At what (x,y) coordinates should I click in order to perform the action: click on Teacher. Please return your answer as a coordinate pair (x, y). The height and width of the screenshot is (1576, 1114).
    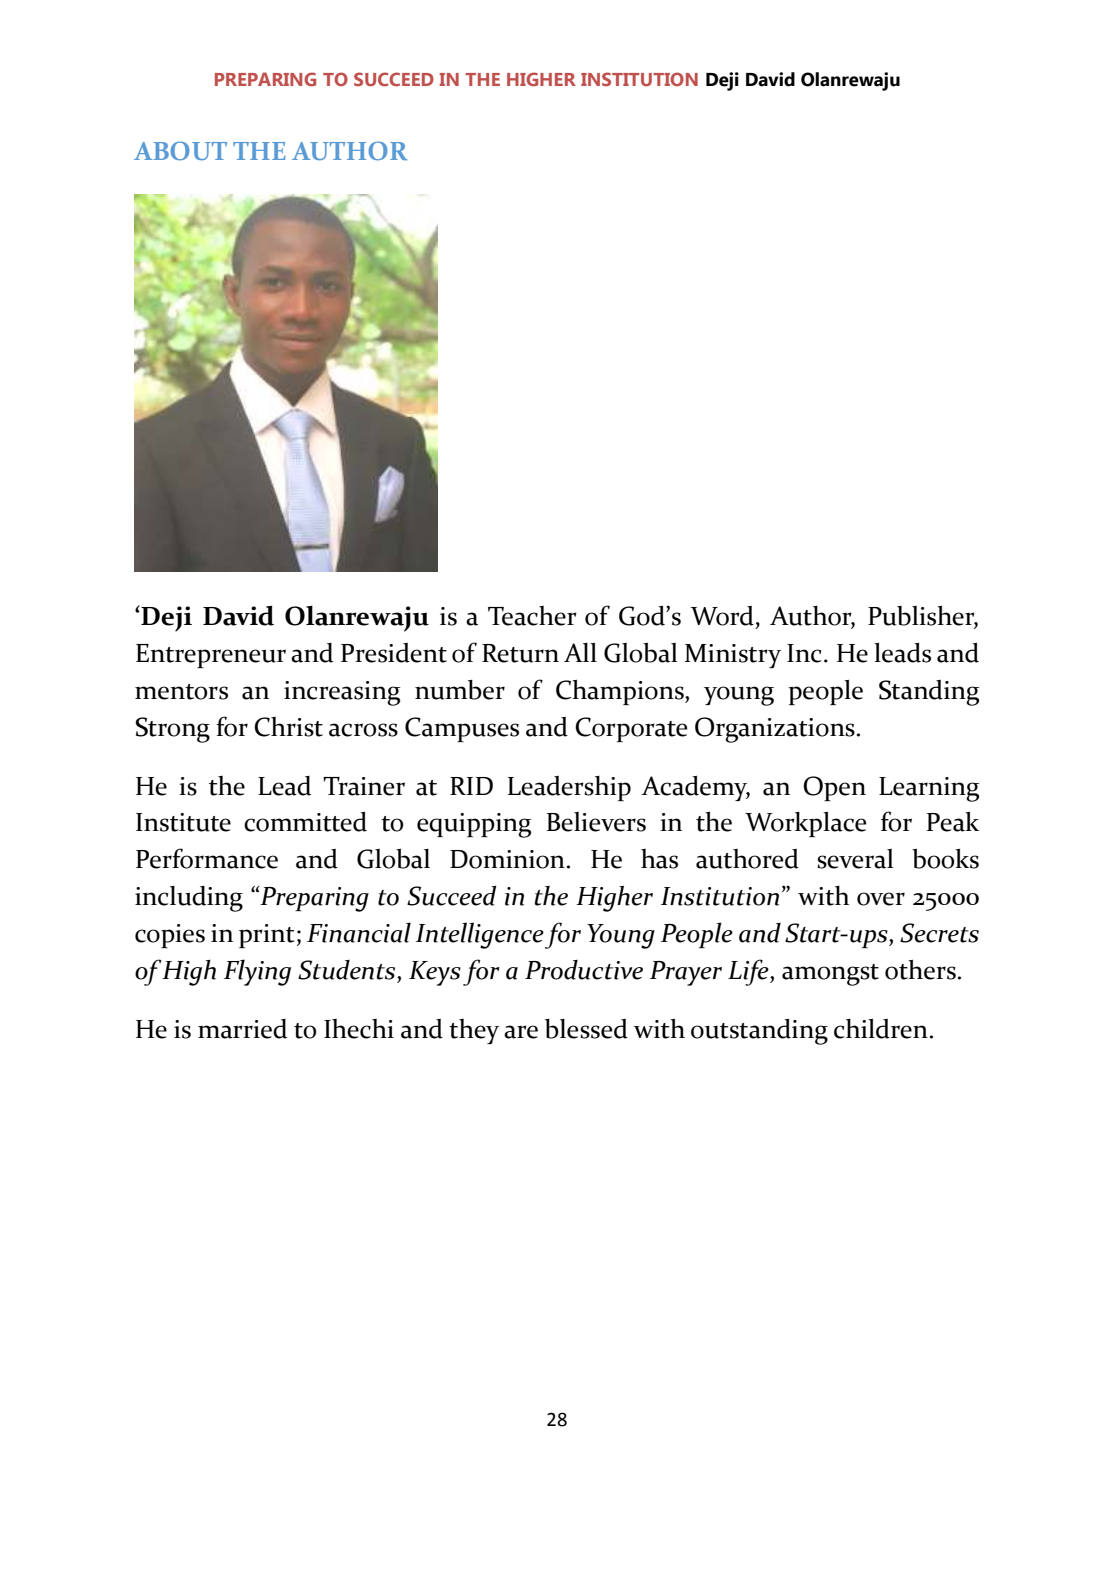
    Looking at the image, I should click on (532, 616).
